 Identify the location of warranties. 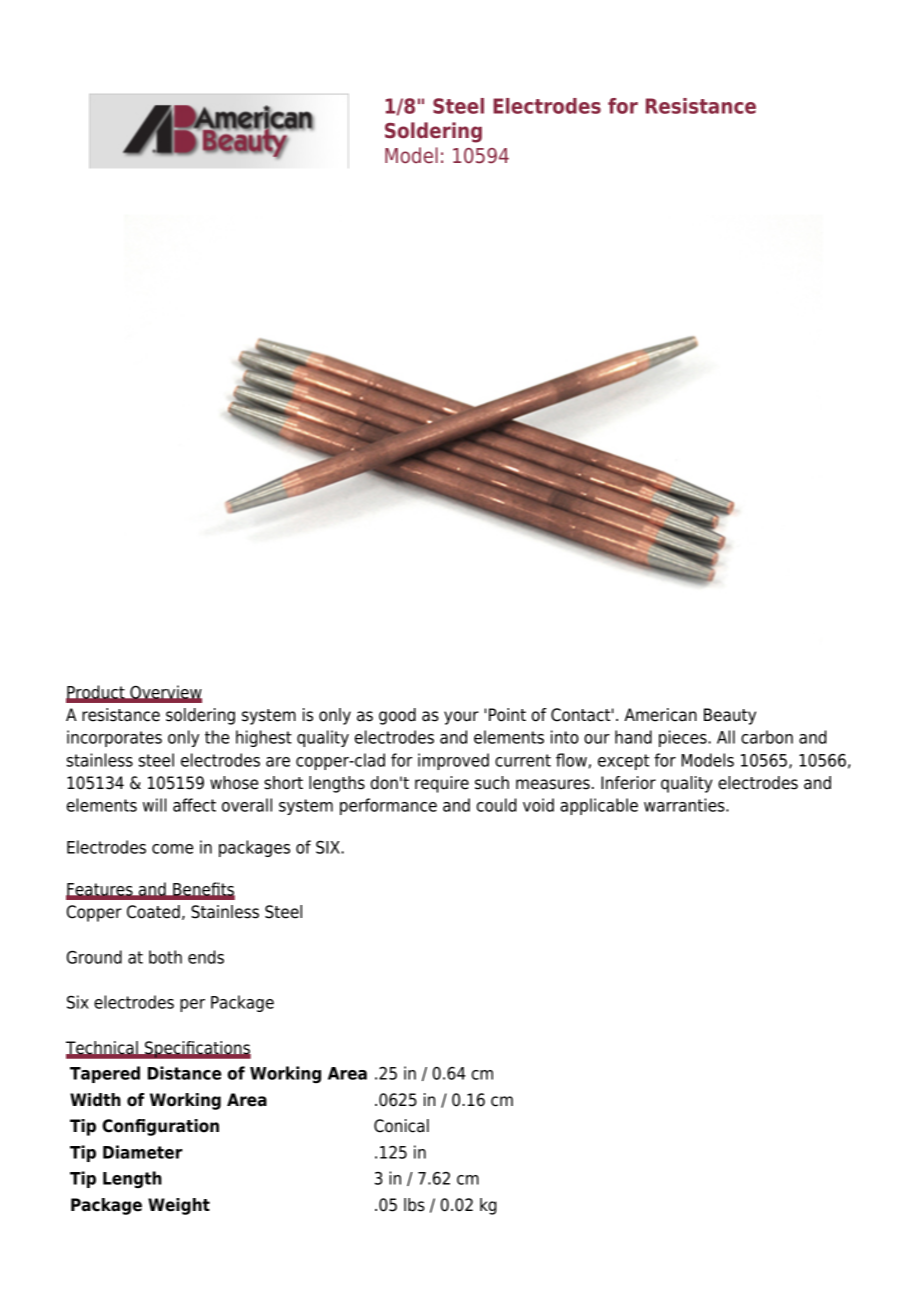
(685, 805).
